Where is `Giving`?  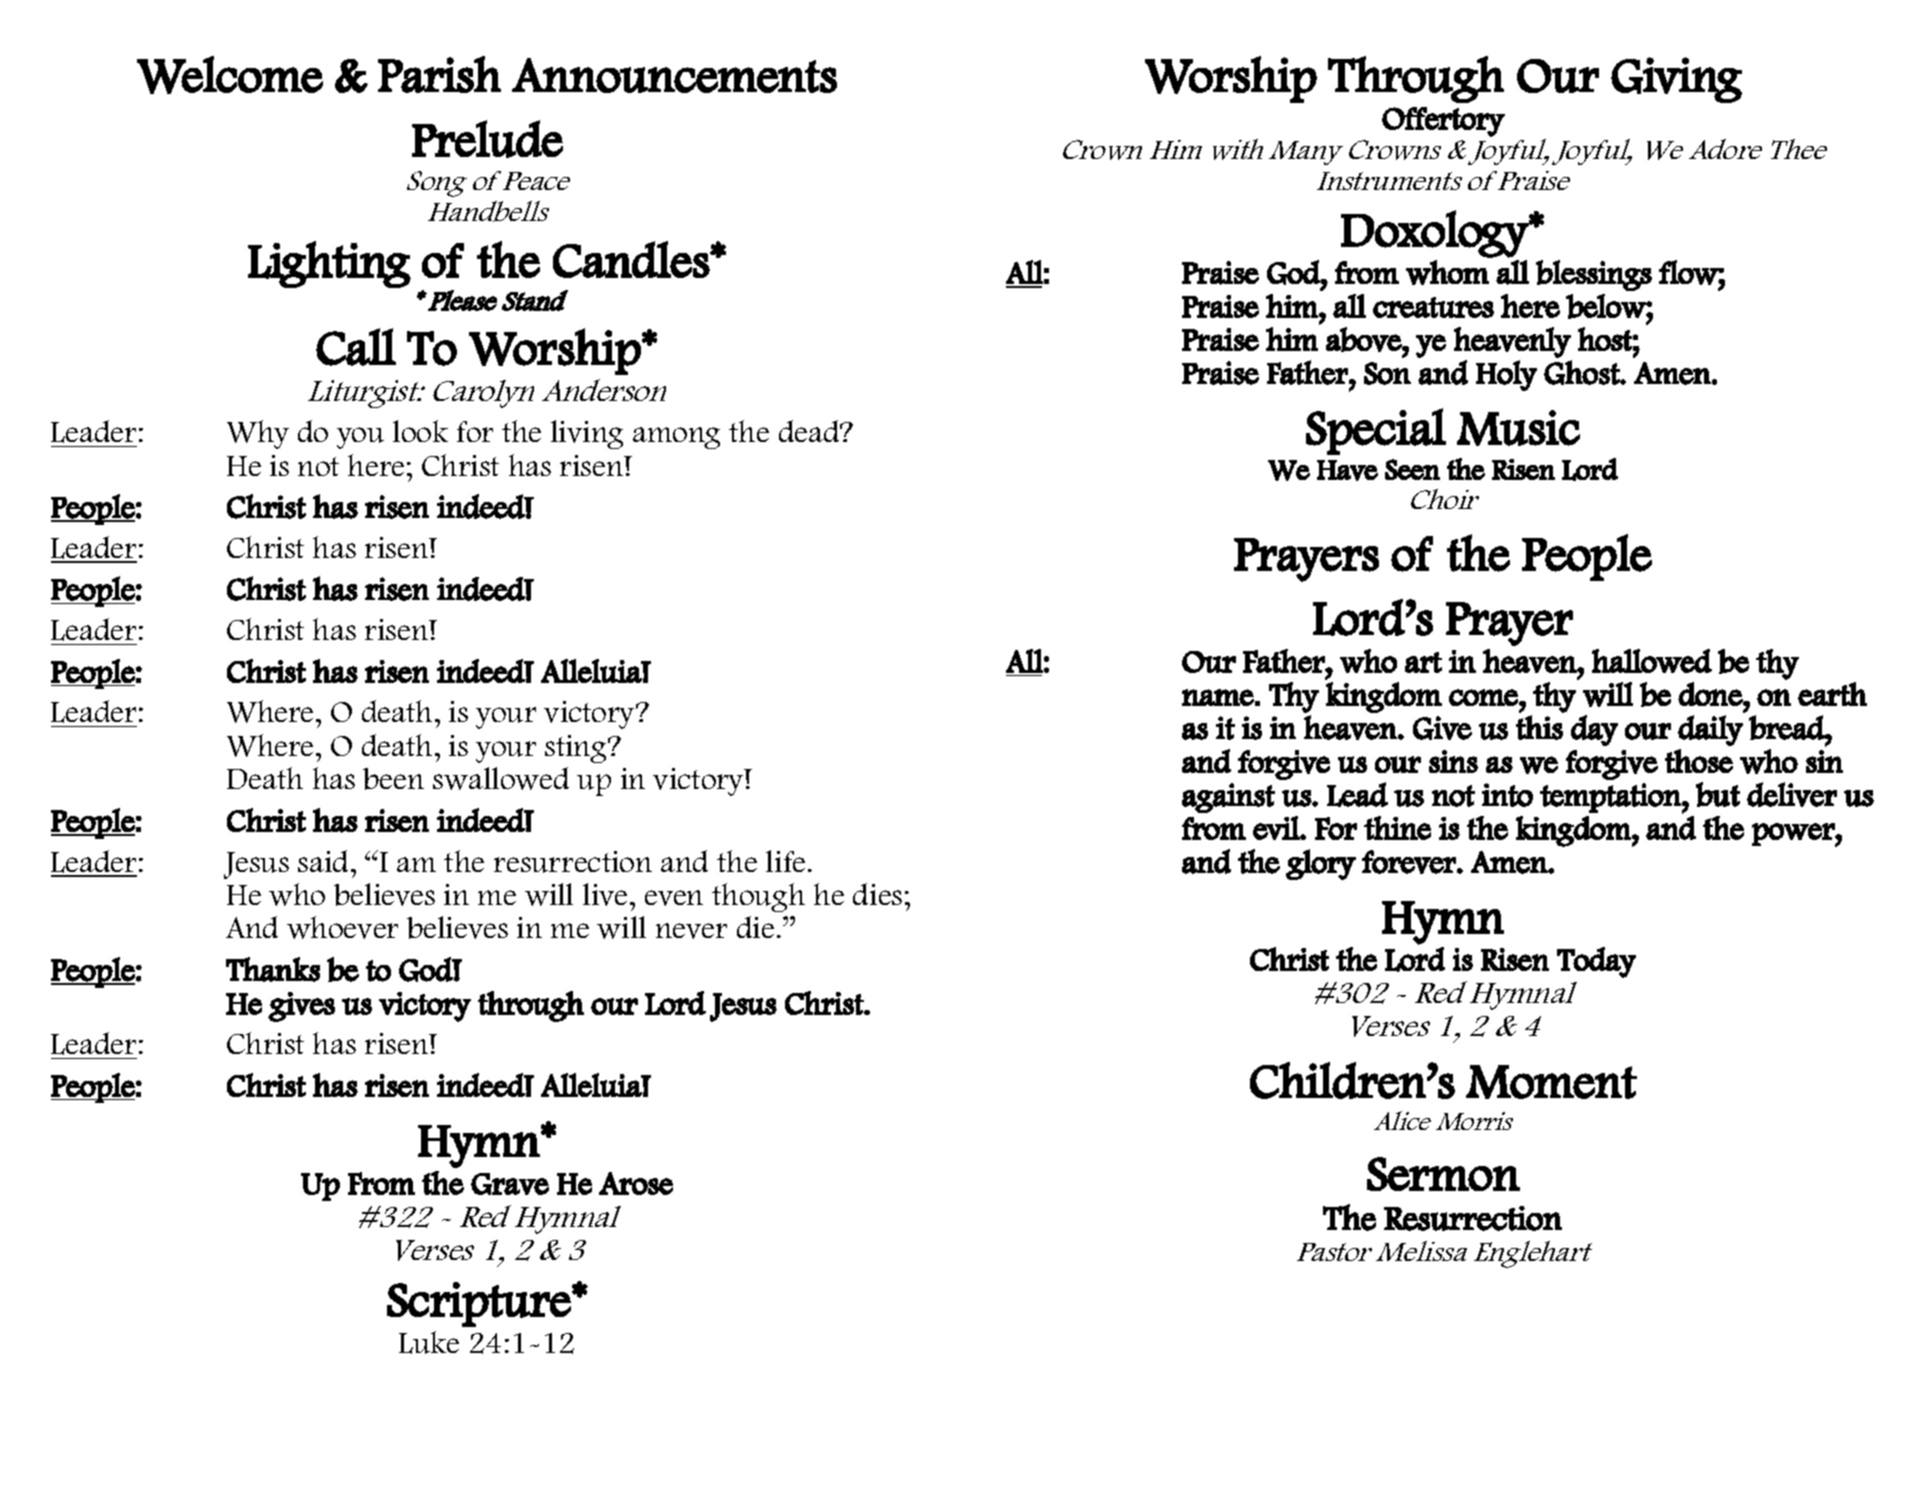 Giving is located at coordinates (1676, 80).
